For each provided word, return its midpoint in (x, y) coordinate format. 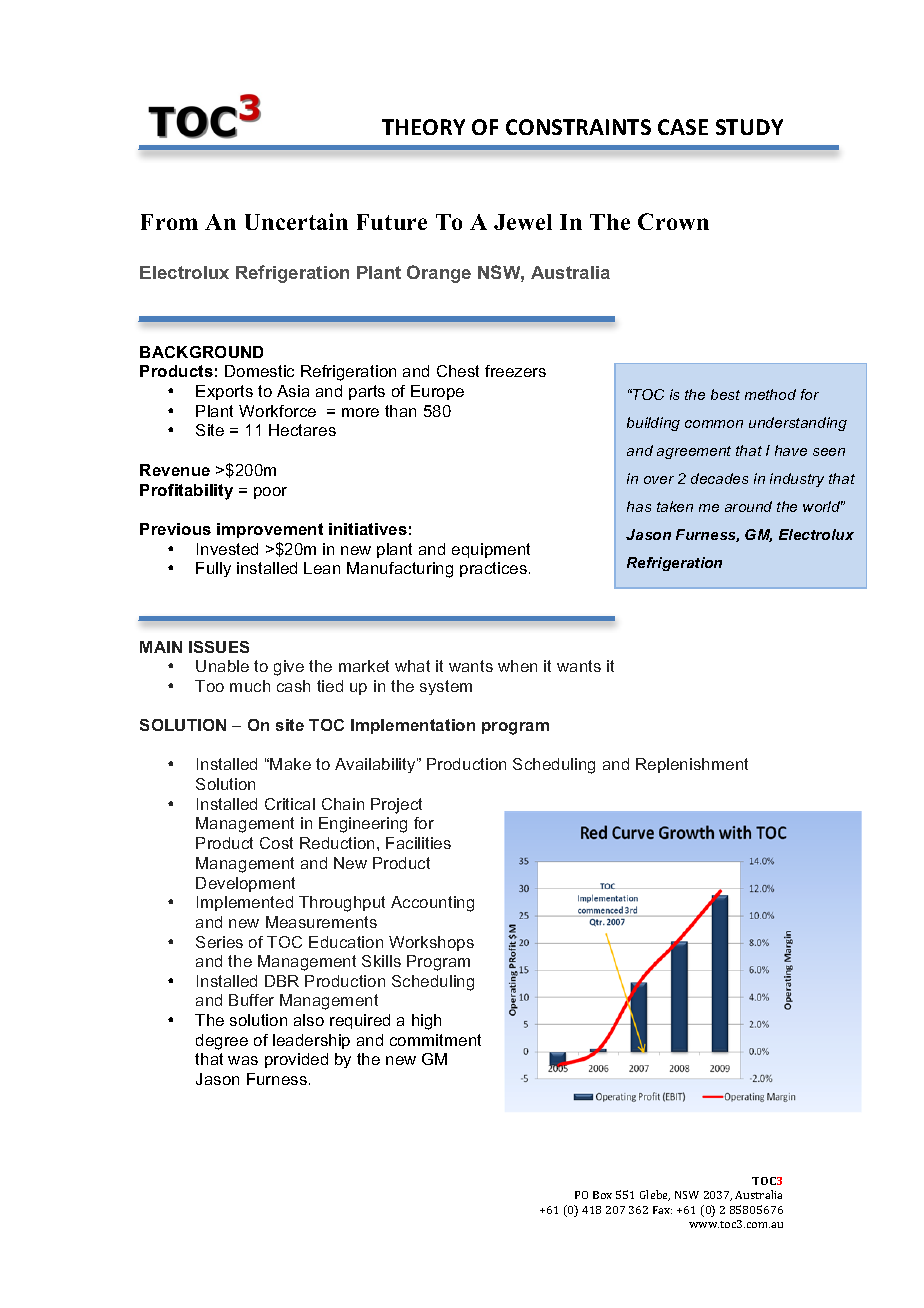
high (426, 1022)
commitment (435, 1040)
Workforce (277, 411)
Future (392, 222)
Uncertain (296, 221)
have (791, 450)
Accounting (432, 904)
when (517, 666)
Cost (276, 843)
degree (222, 1042)
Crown (673, 221)
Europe (437, 392)
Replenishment (692, 765)
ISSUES (219, 647)
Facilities (418, 843)
